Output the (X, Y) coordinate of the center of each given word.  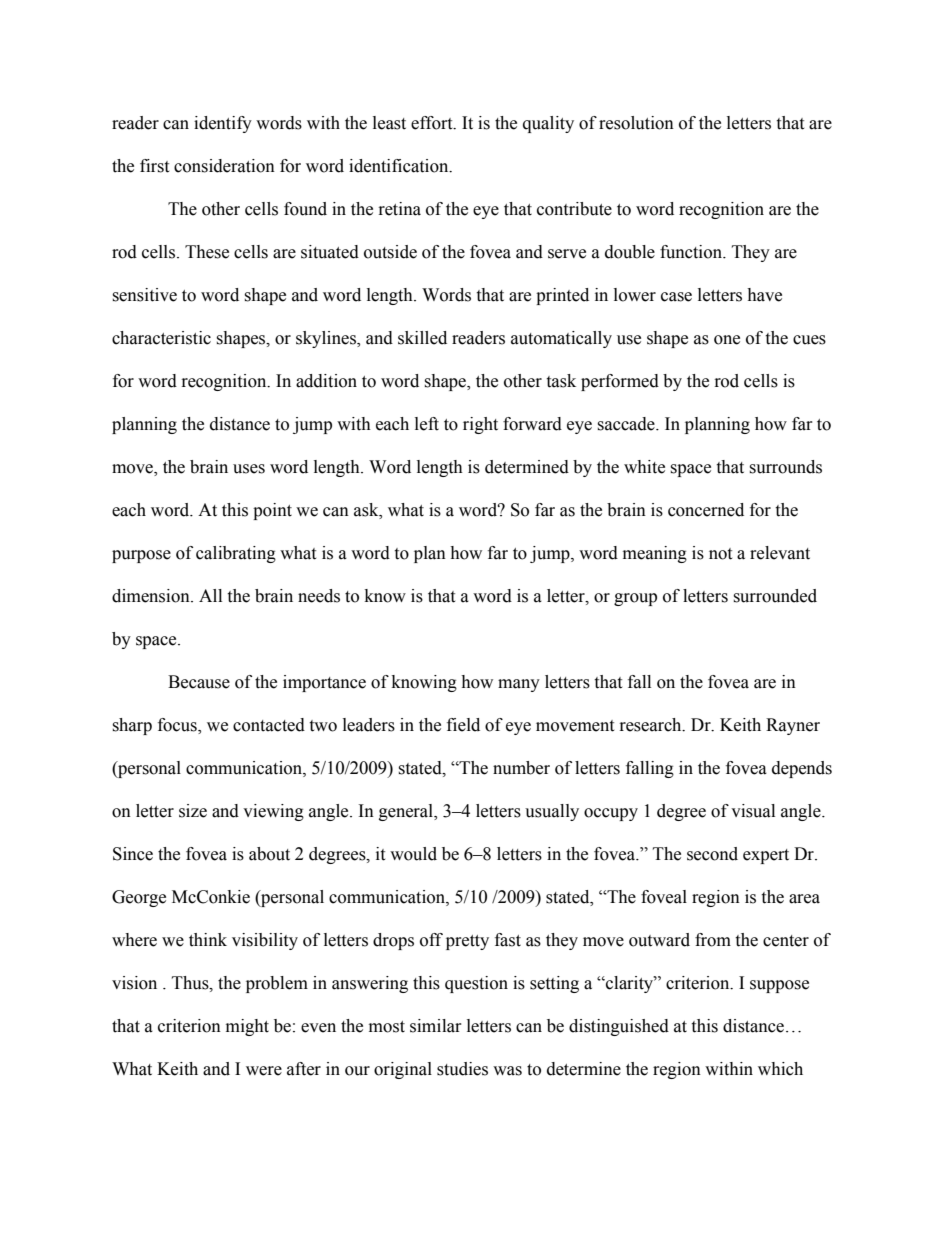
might (247, 1027)
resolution (636, 123)
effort (433, 123)
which (780, 1069)
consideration (224, 166)
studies (462, 1069)
